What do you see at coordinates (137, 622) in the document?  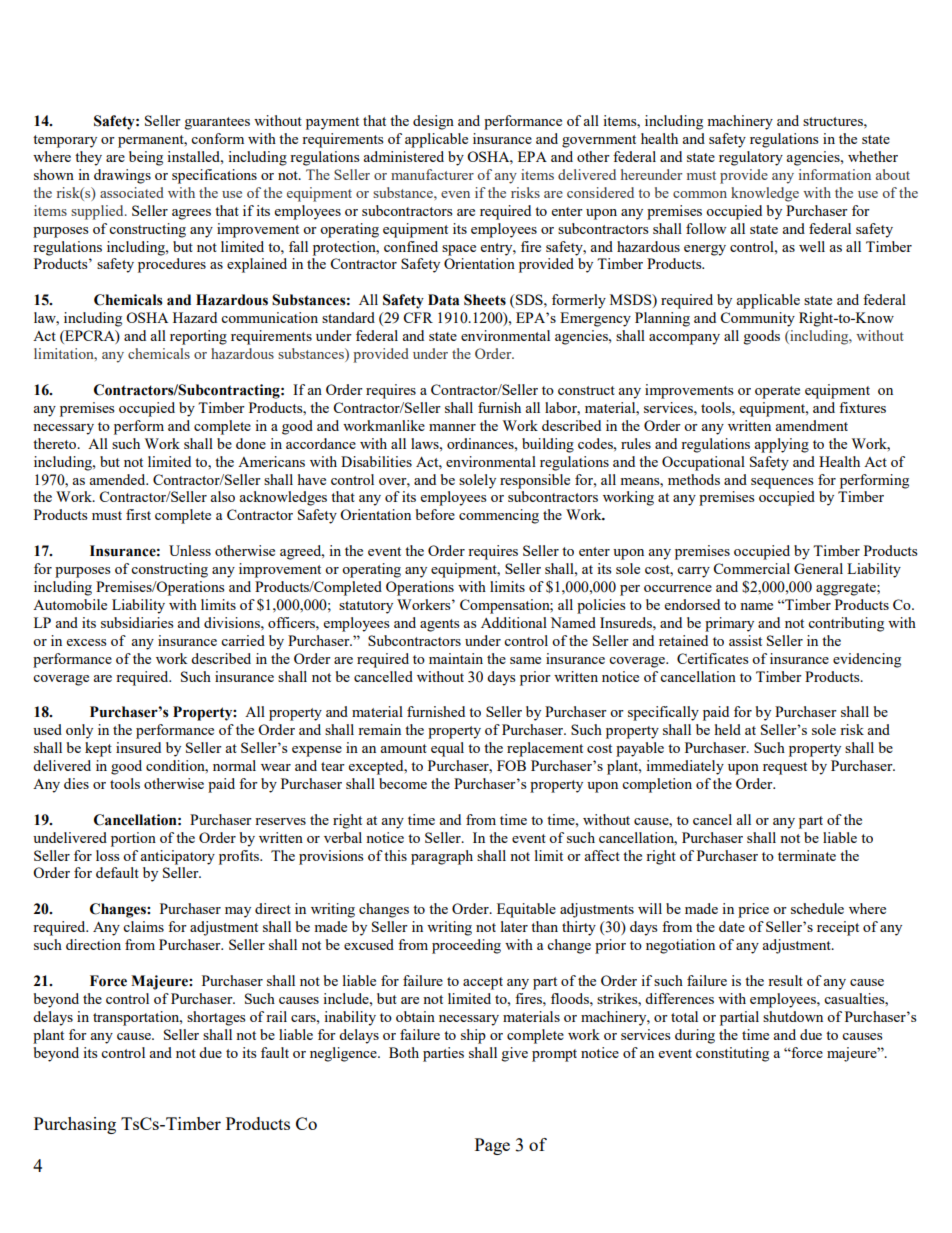 I see `subsidiaries` at bounding box center [137, 622].
